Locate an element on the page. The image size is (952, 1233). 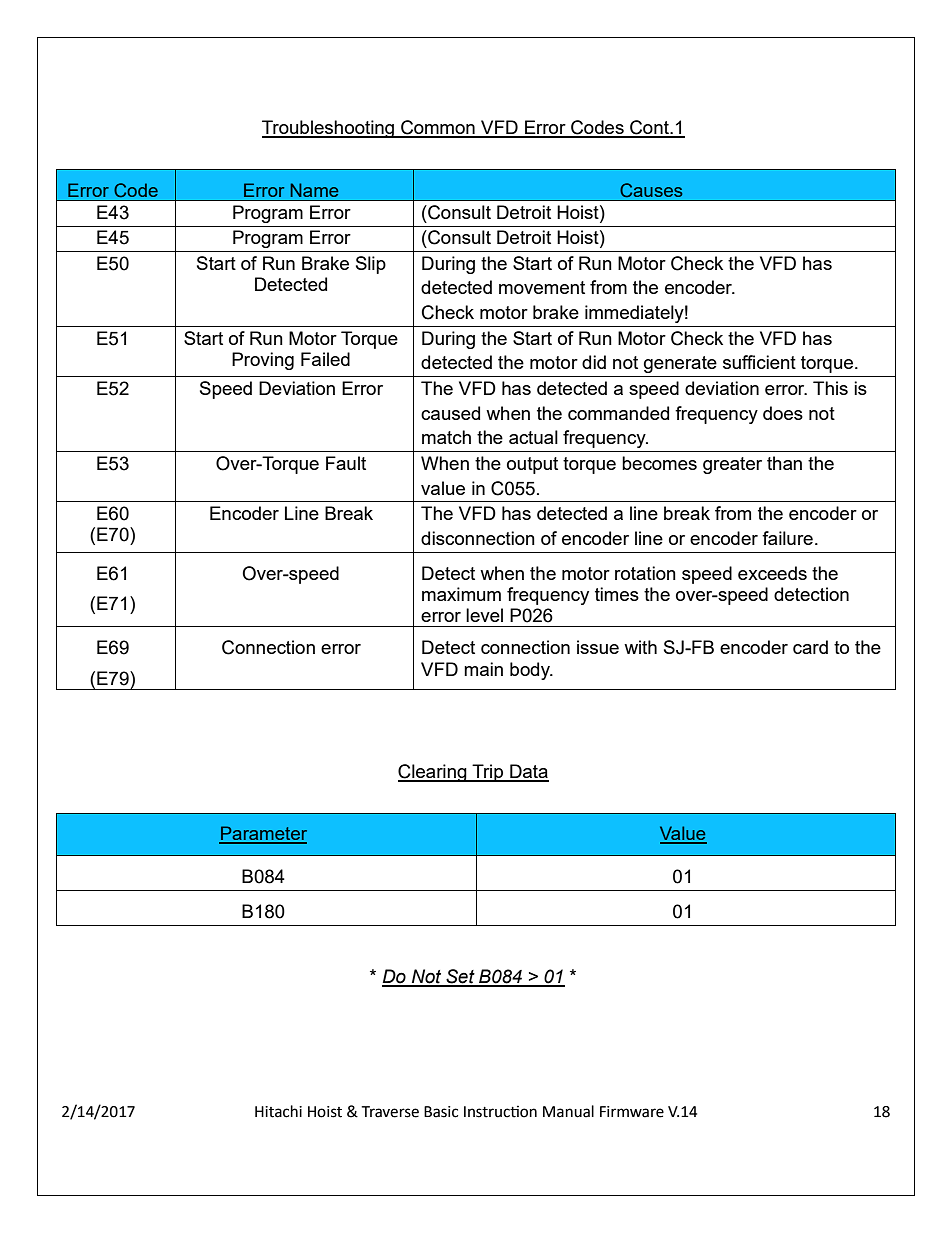
maximum is located at coordinates (461, 594).
